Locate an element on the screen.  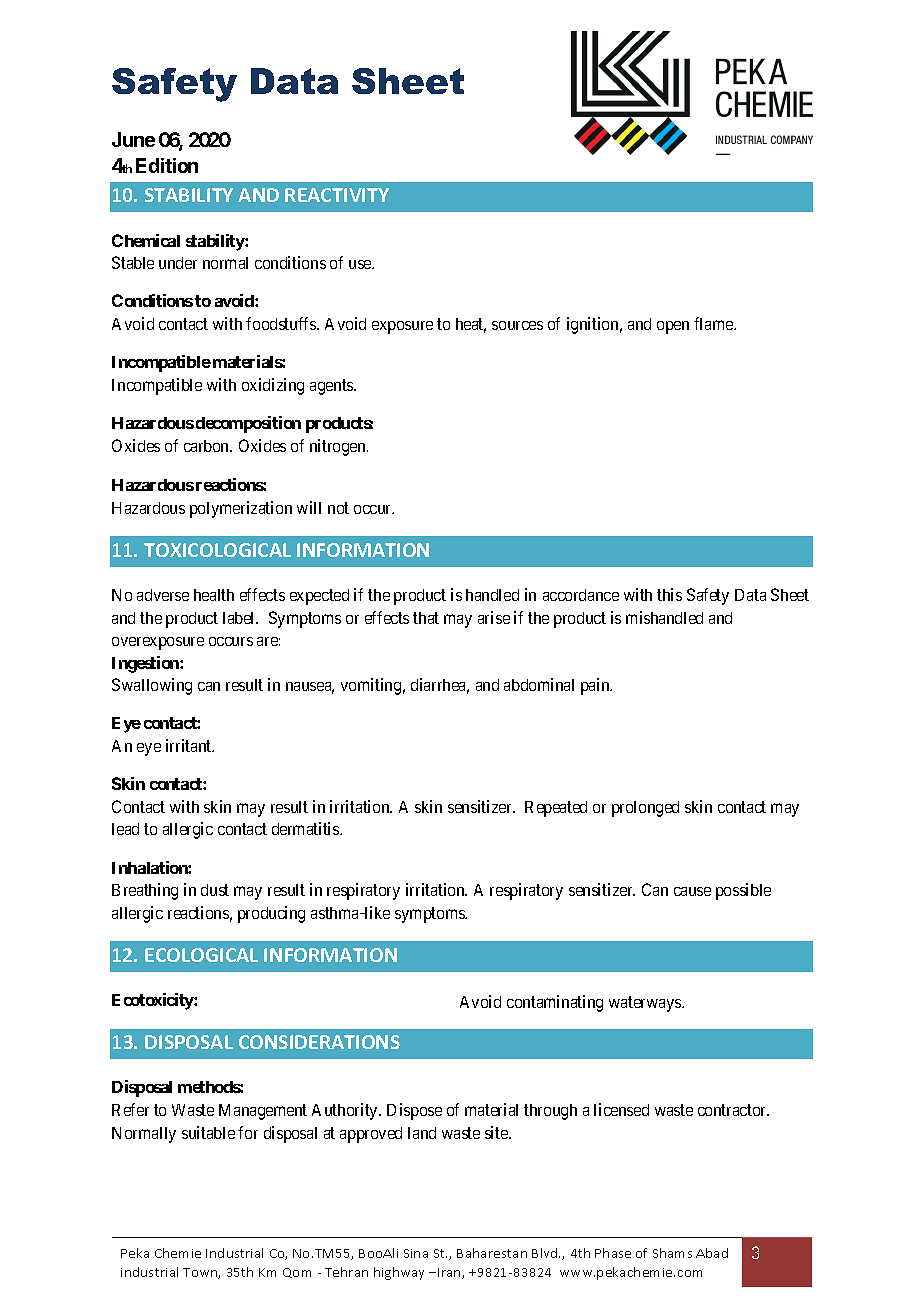
REACTIVITY is located at coordinates (337, 195).
